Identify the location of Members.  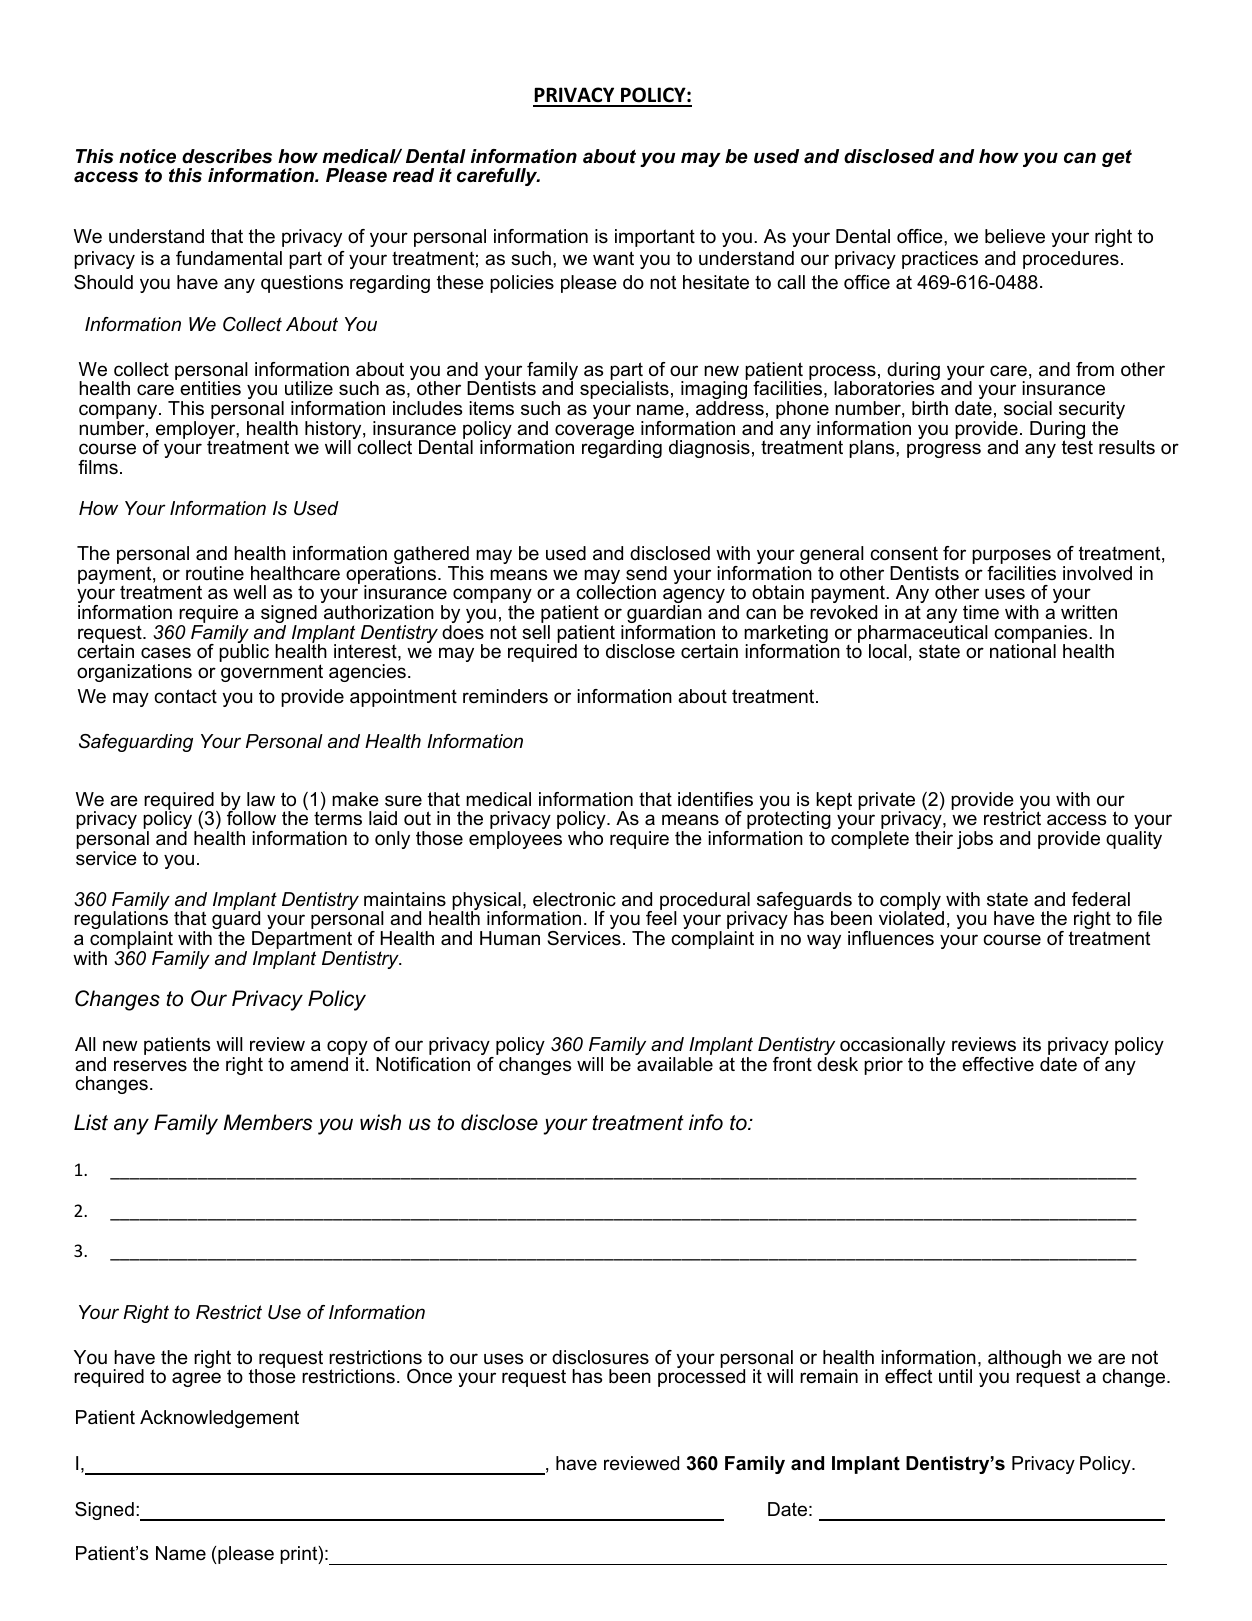
(267, 1122).
